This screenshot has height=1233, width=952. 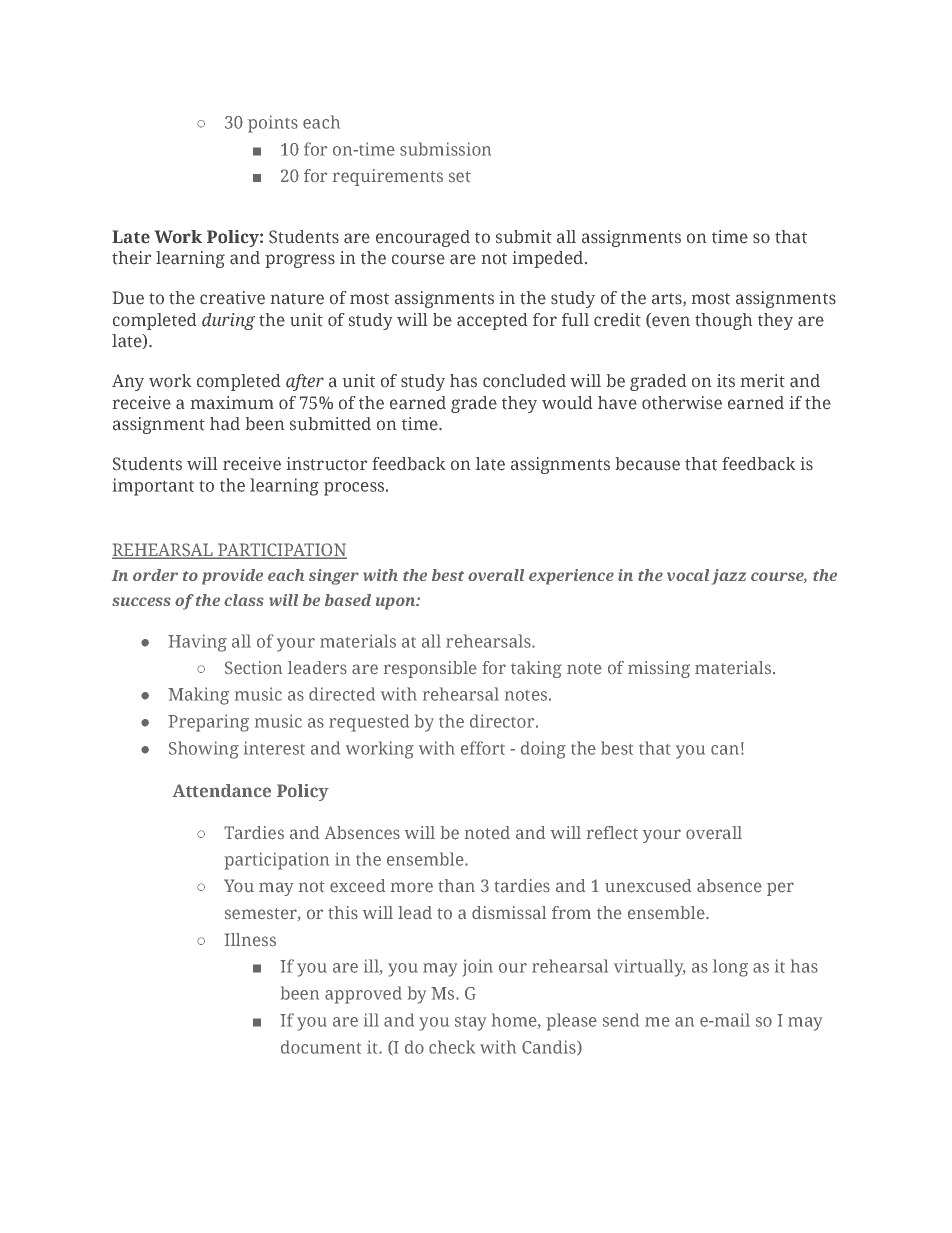 What do you see at coordinates (688, 575) in the screenshot?
I see `vocal` at bounding box center [688, 575].
